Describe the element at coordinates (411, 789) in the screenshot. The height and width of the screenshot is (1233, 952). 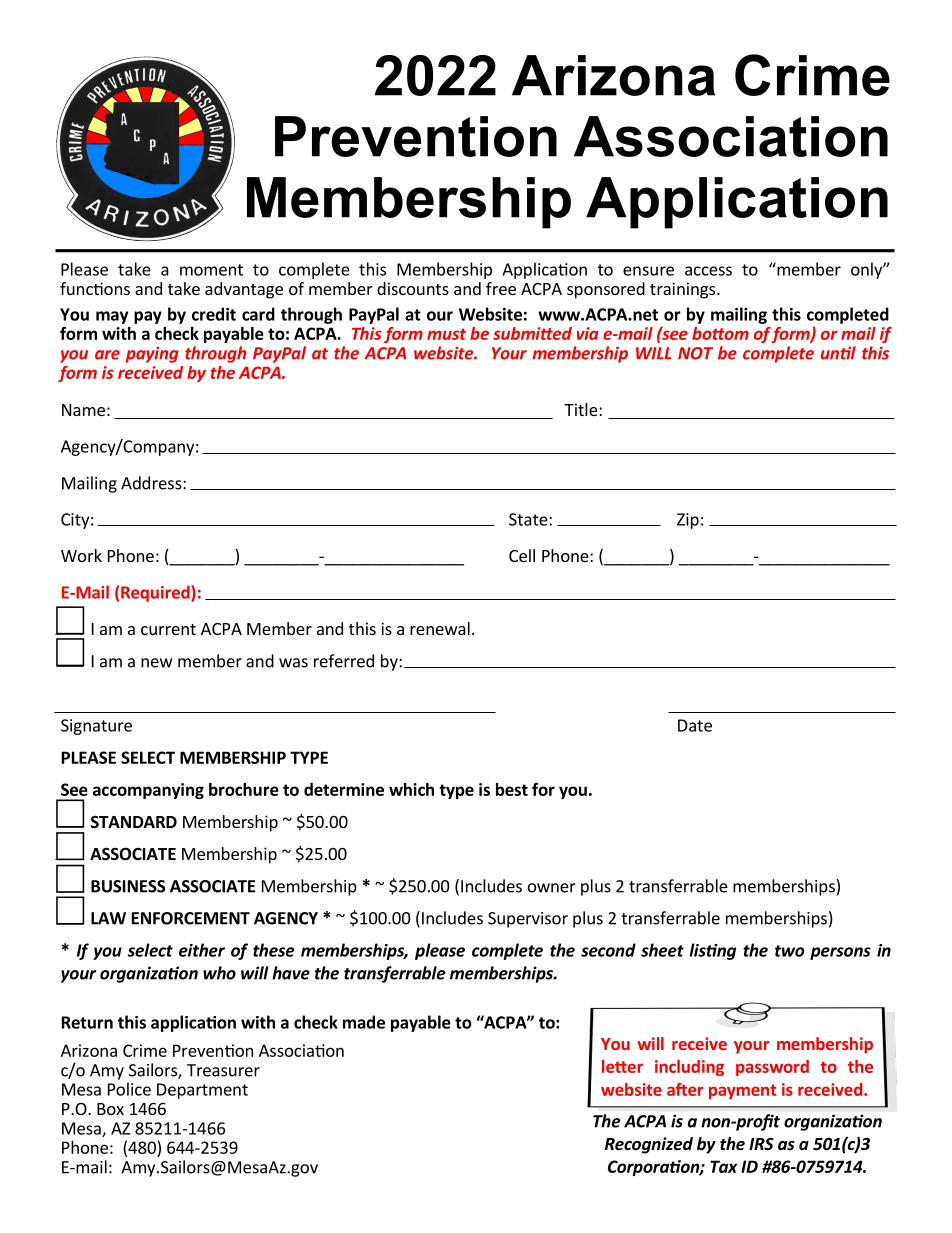
I see `which` at that location.
